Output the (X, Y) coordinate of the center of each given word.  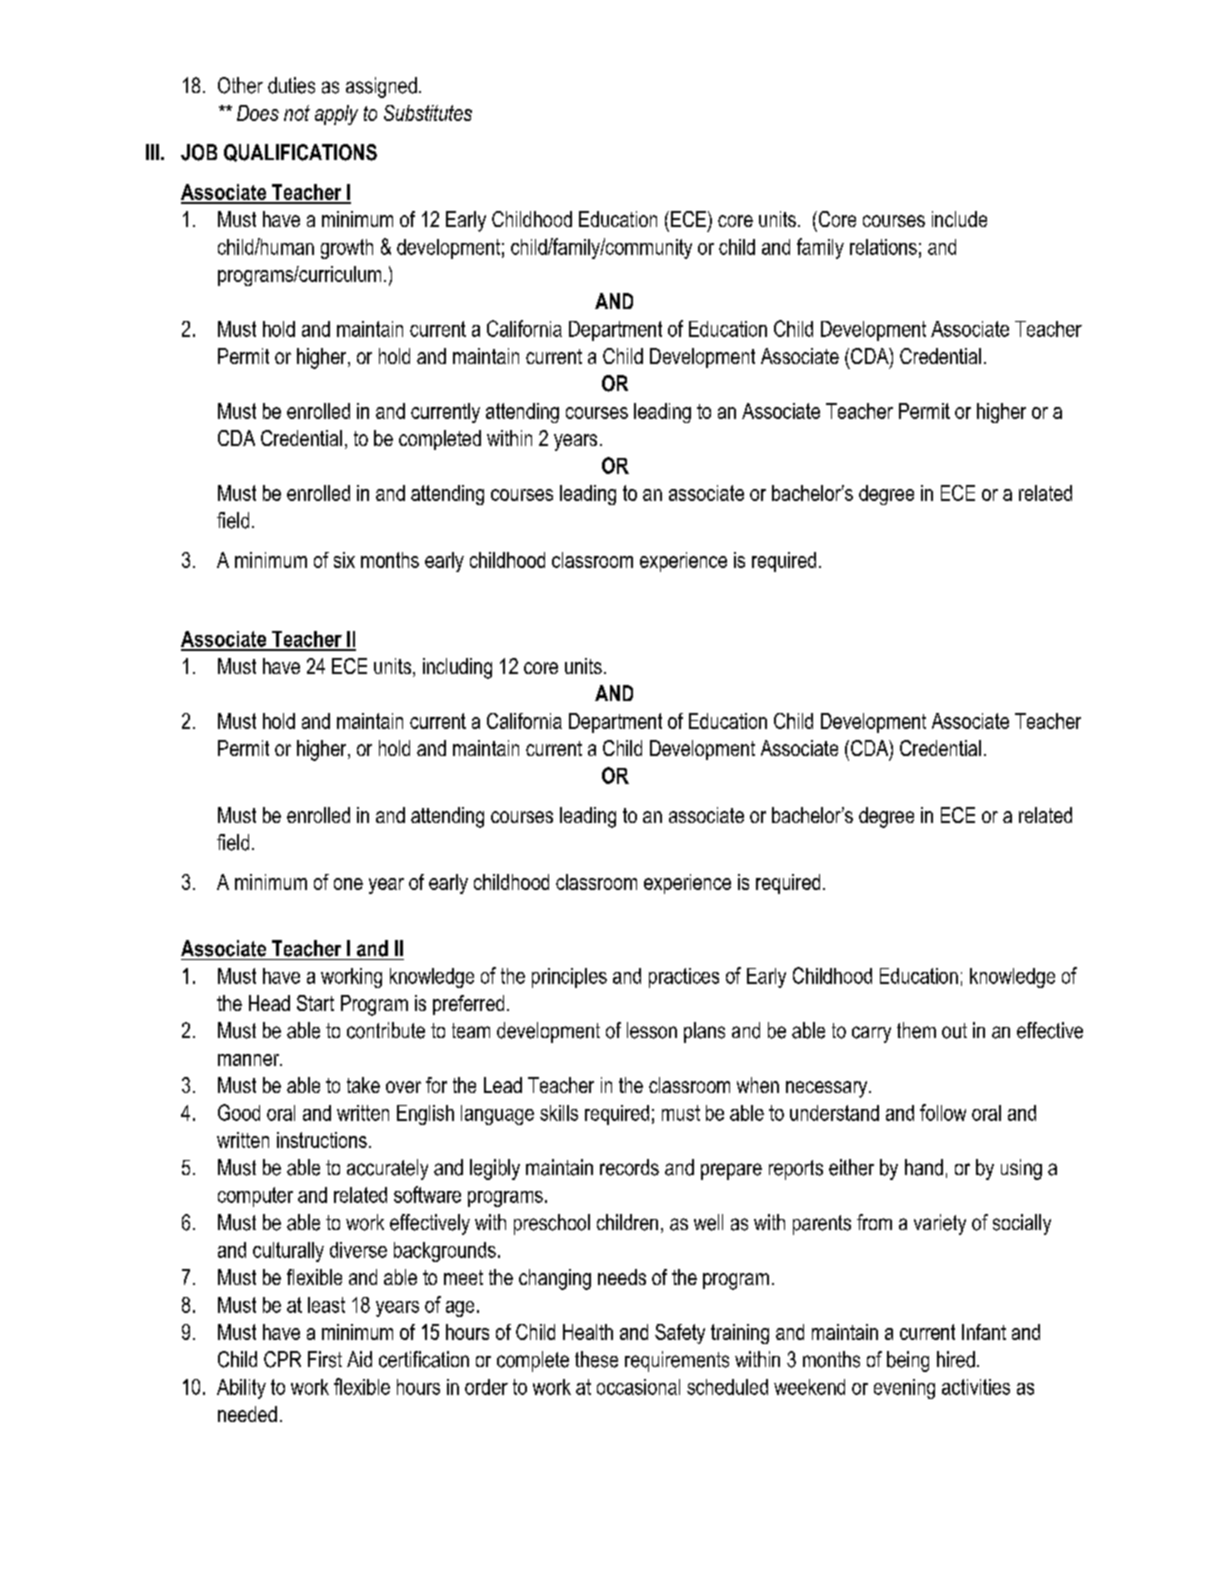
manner (250, 1060)
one (348, 884)
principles (569, 978)
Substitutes (428, 113)
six (344, 560)
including (457, 668)
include (959, 219)
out (954, 1031)
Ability (241, 1389)
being (908, 1361)
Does (258, 113)
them (916, 1030)
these (596, 1359)
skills (559, 1113)
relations (883, 247)
